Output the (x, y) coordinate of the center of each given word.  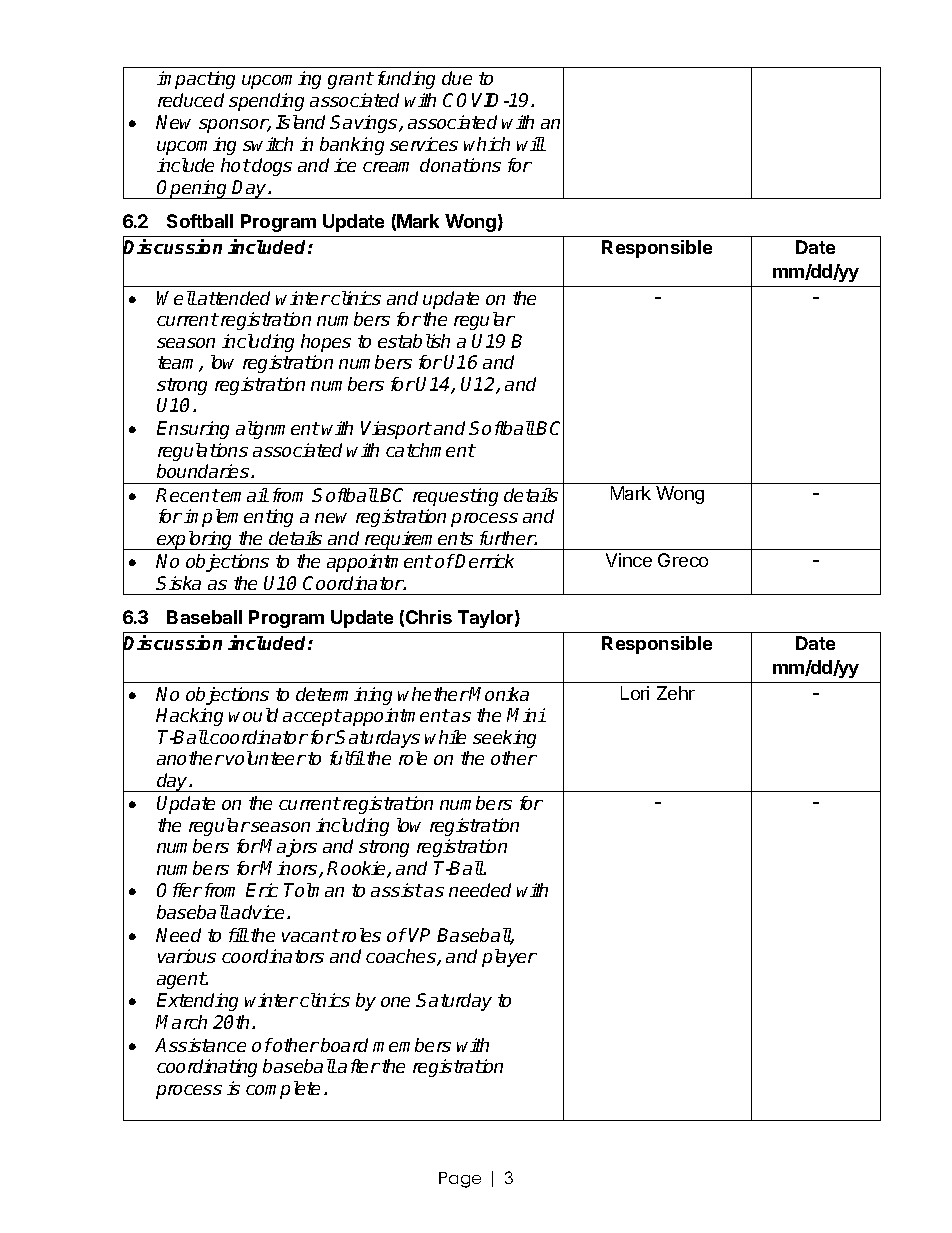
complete (283, 1090)
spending (266, 102)
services (424, 144)
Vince (629, 560)
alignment (278, 430)
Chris (429, 617)
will (531, 144)
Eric (262, 890)
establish (414, 341)
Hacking (189, 717)
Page (460, 1180)
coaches (402, 957)
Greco (683, 560)
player (509, 958)
